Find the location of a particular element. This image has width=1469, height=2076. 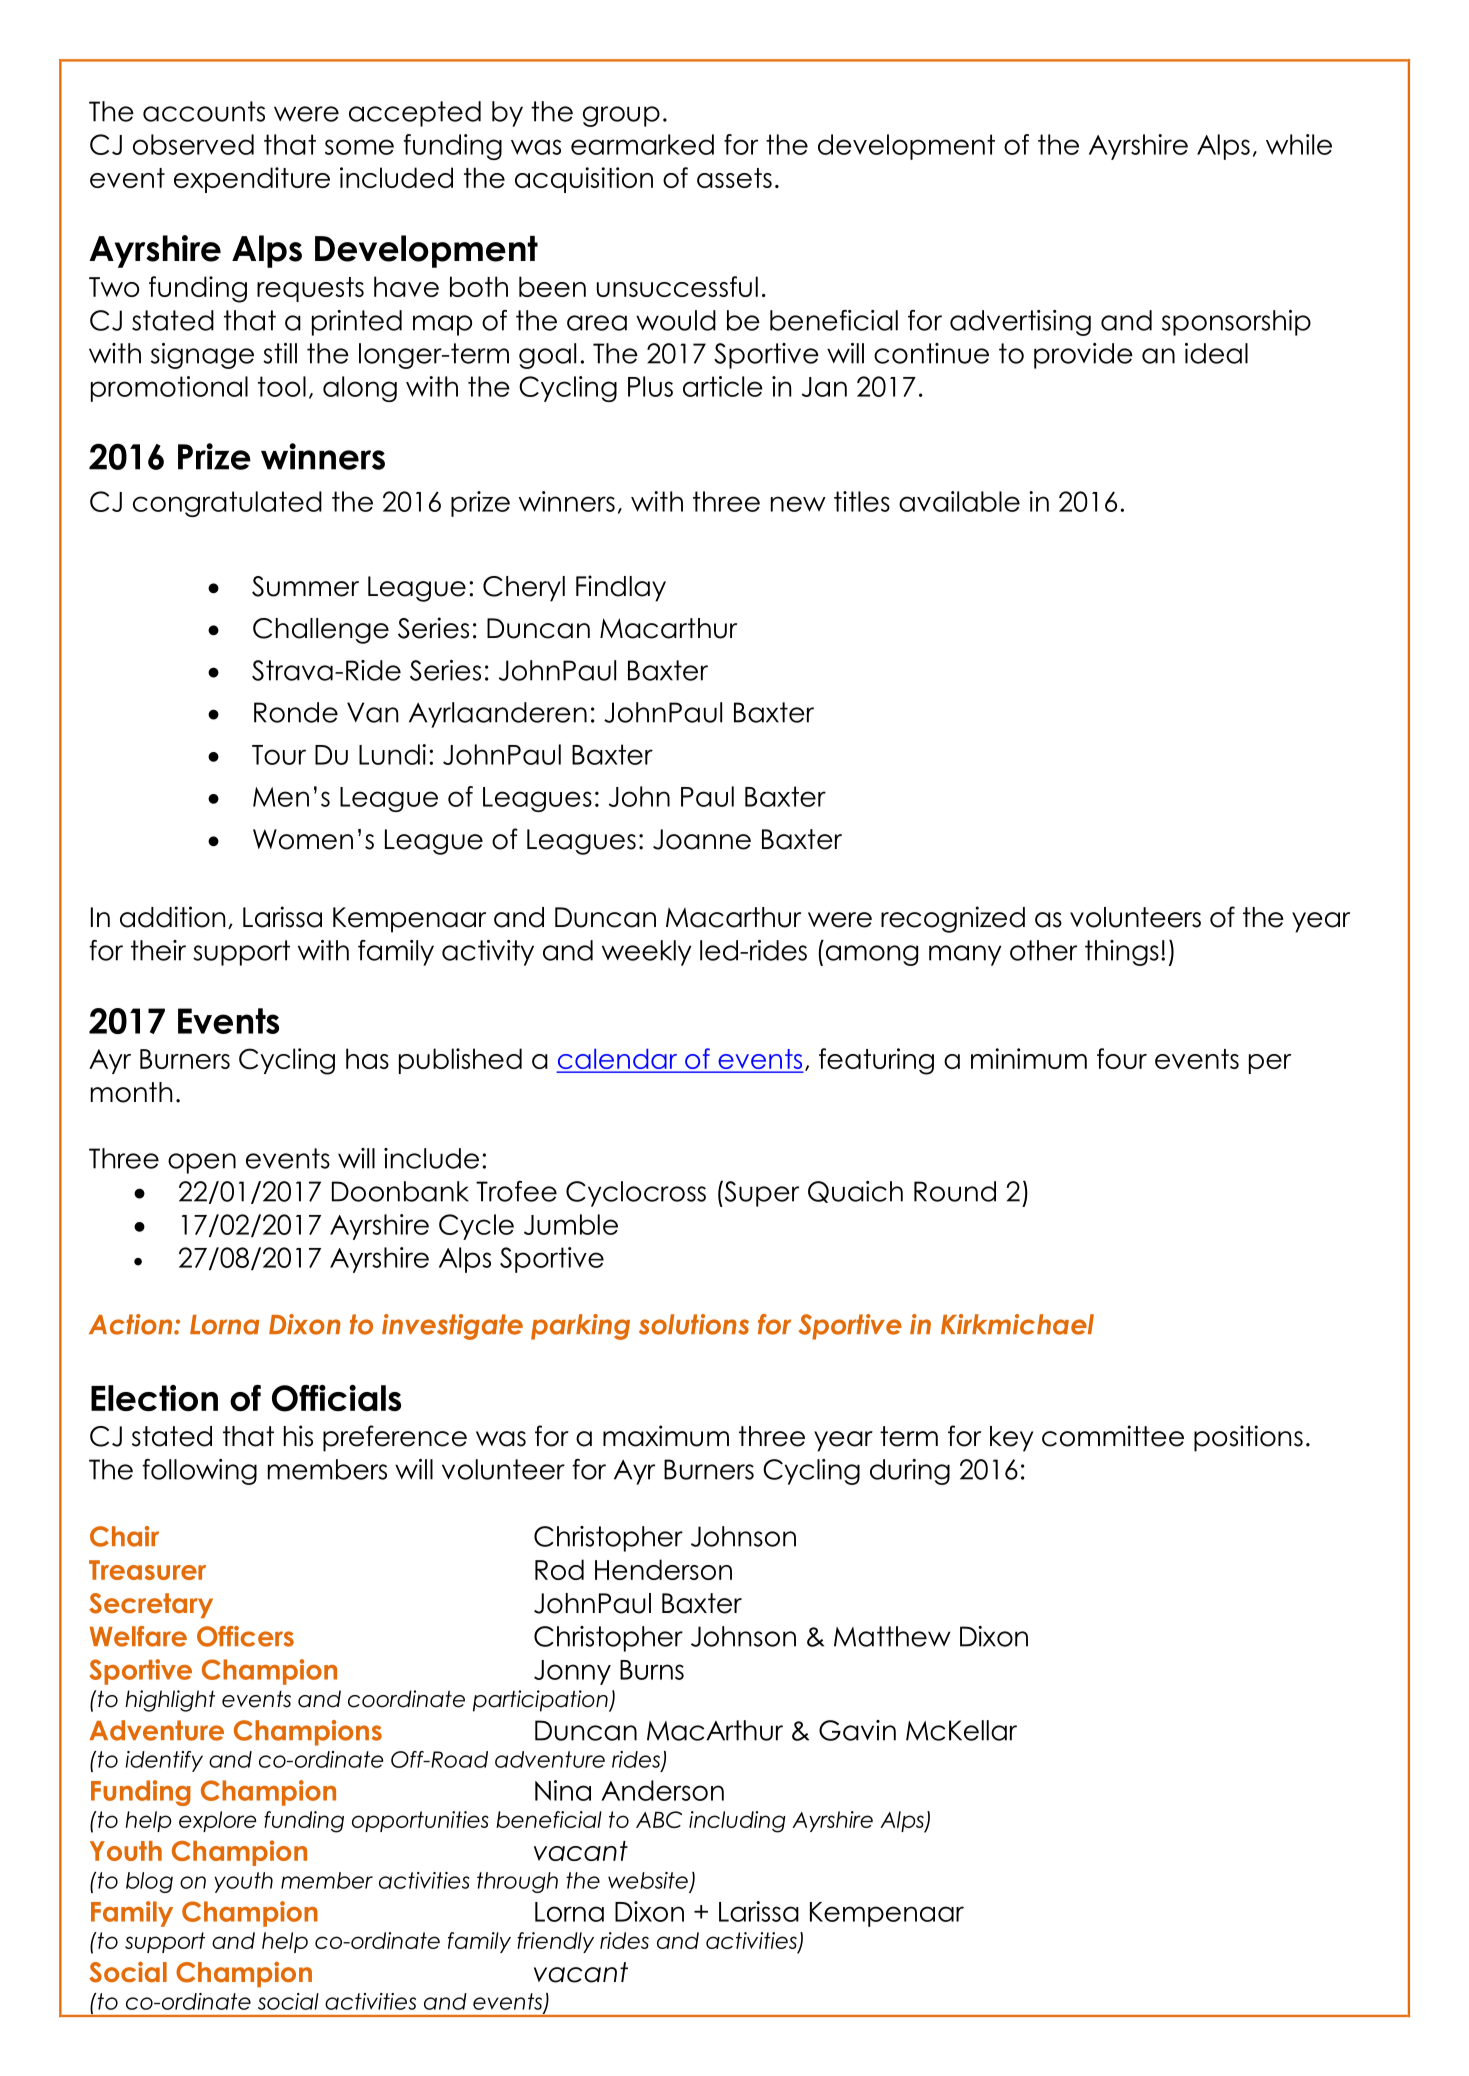

Henderson is located at coordinates (663, 1569).
